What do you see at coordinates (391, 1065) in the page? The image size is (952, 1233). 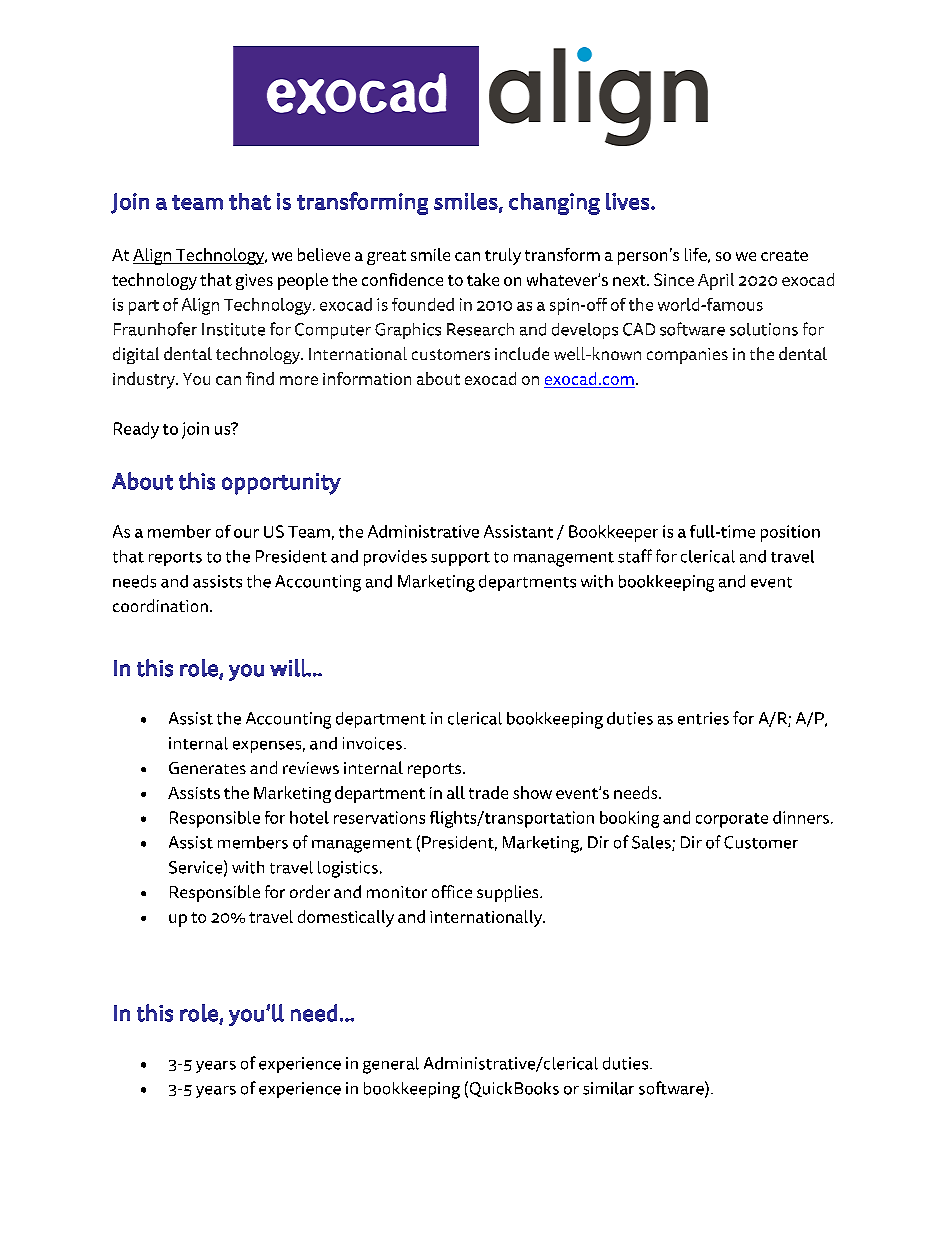 I see `general` at bounding box center [391, 1065].
